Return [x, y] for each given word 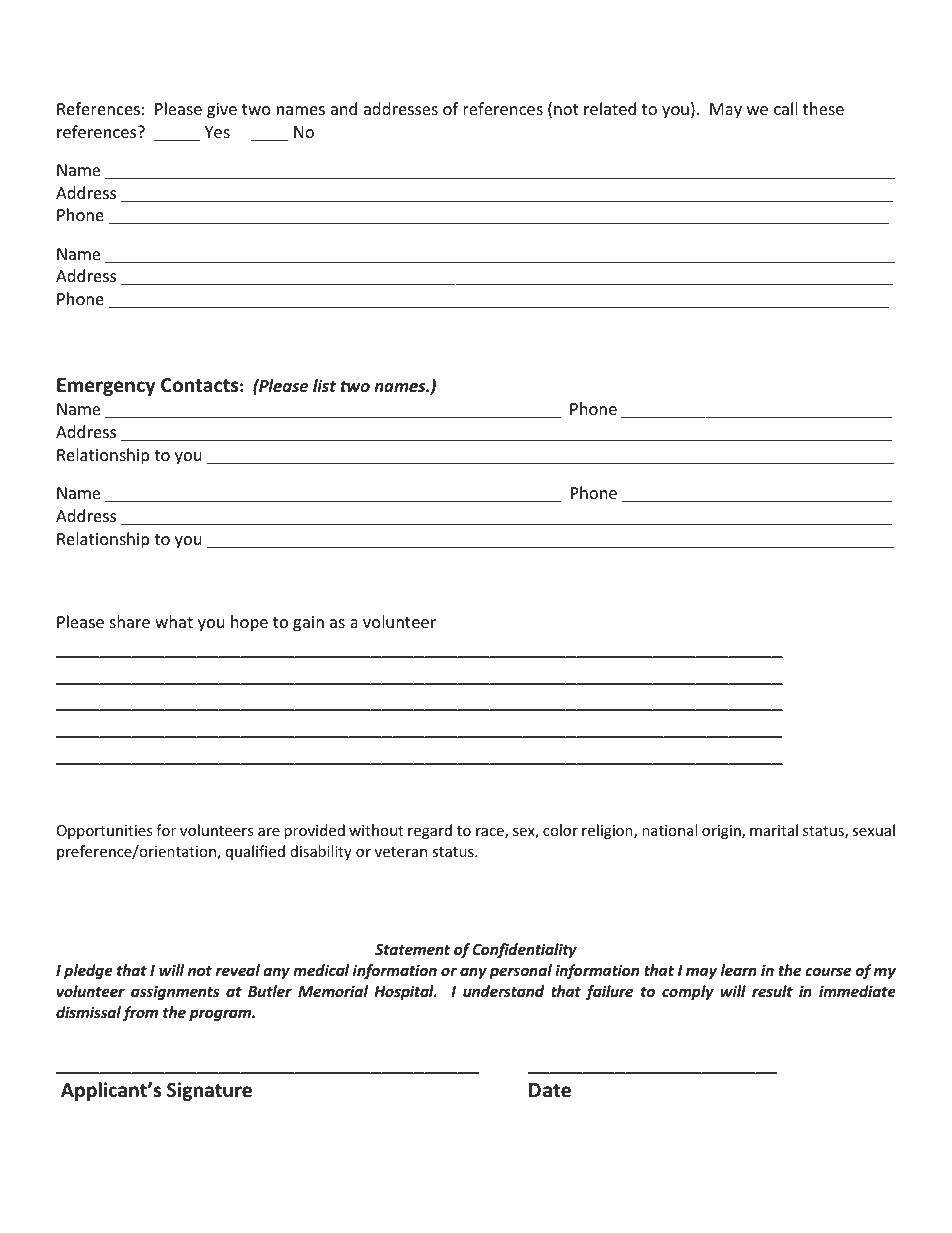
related [610, 108]
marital [774, 830]
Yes [217, 132]
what [174, 621]
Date [550, 1090]
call [785, 108]
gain [308, 624]
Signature [209, 1091]
